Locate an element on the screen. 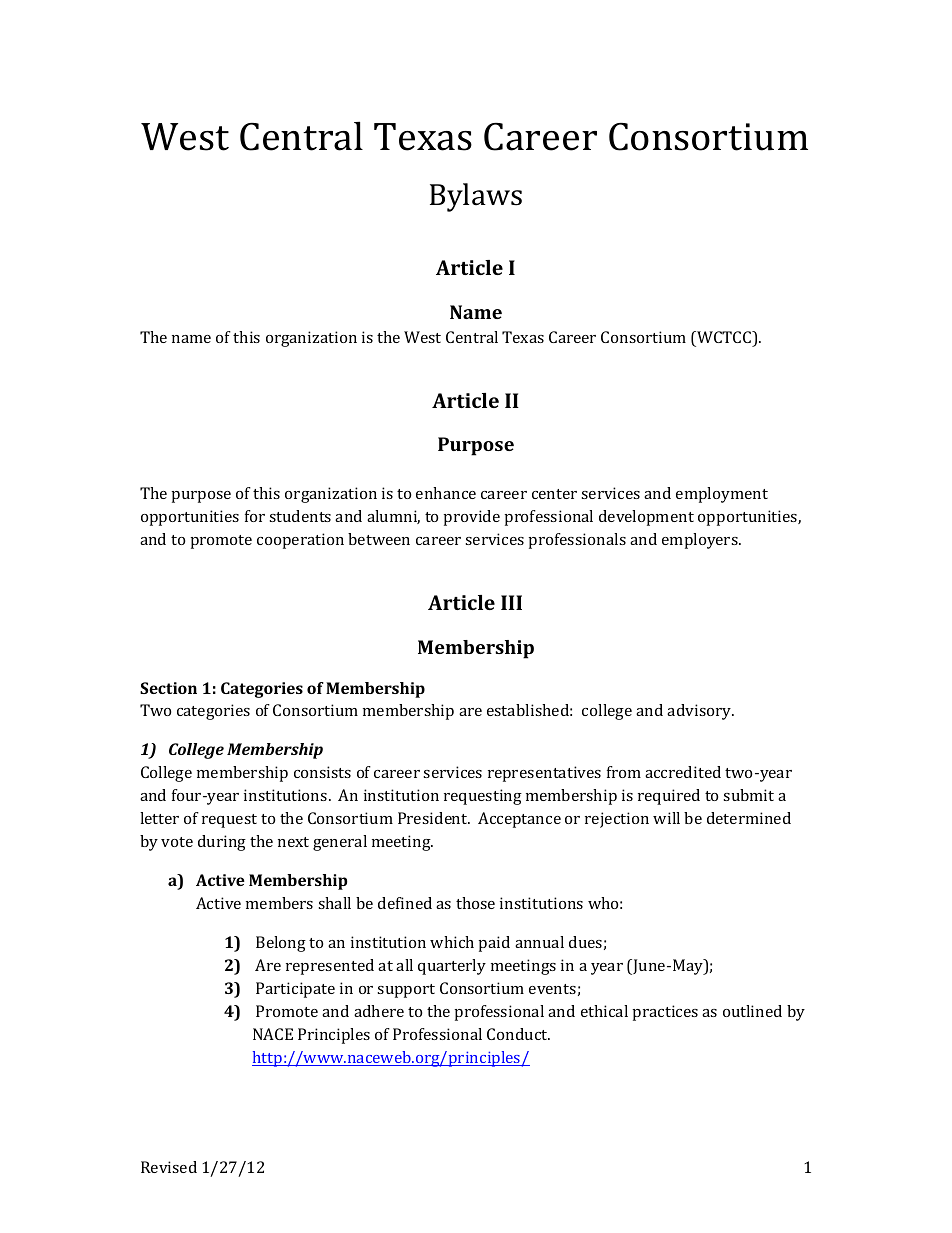  Conduct is located at coordinates (518, 1034).
